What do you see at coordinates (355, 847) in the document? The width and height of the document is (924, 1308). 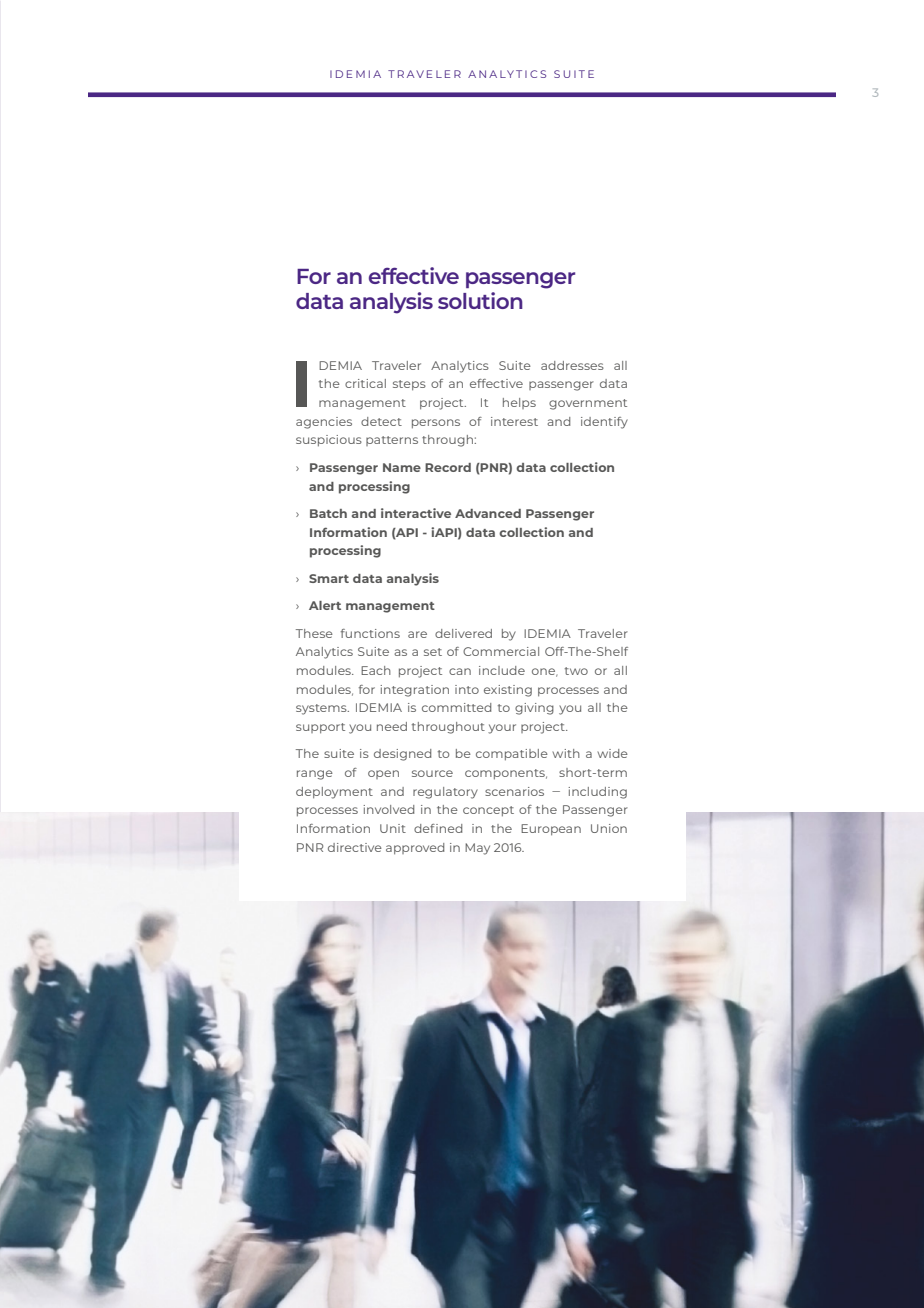 I see `directive` at bounding box center [355, 847].
